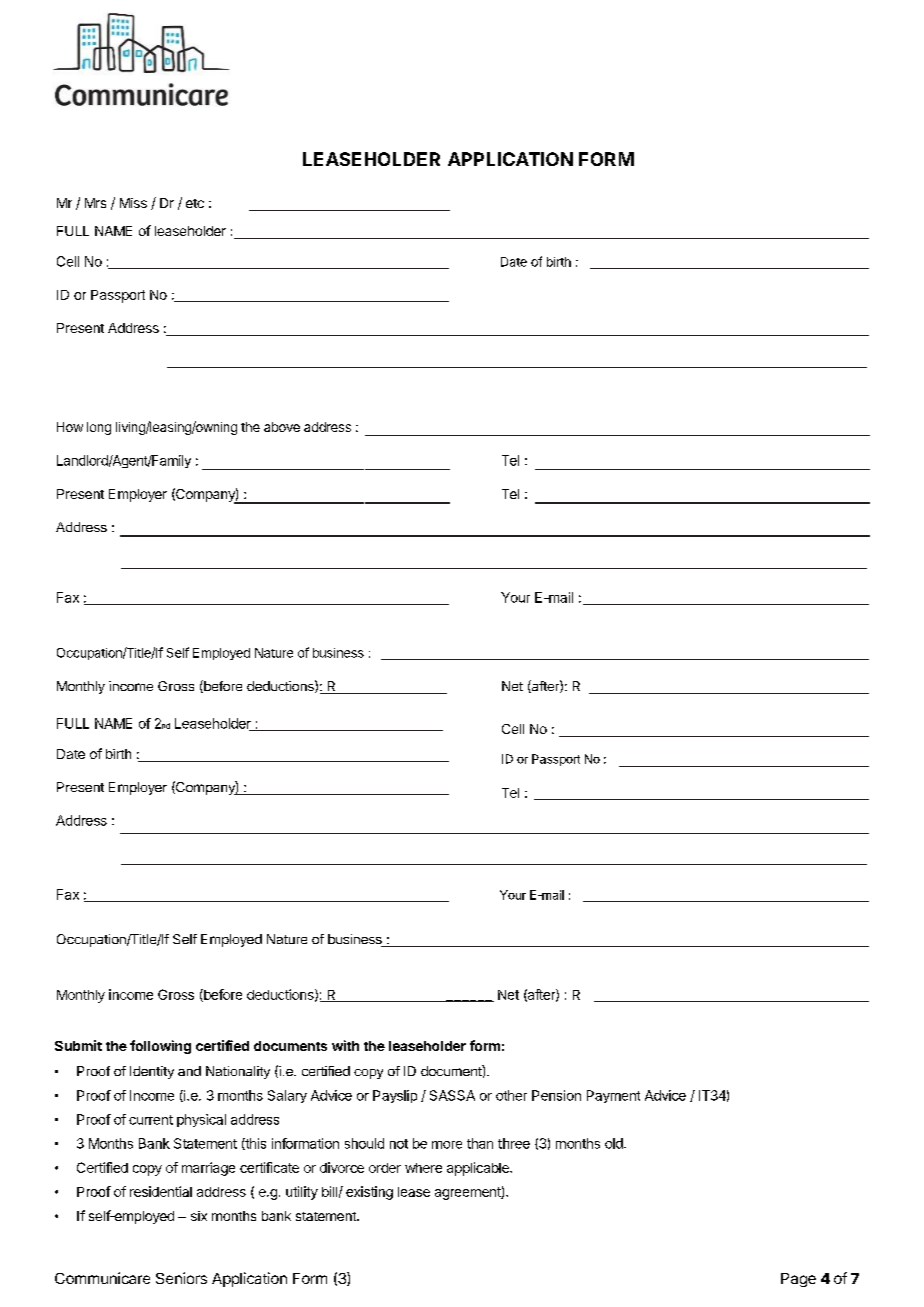 The width and height of the screenshot is (924, 1307). I want to click on Payment, so click(613, 1096).
